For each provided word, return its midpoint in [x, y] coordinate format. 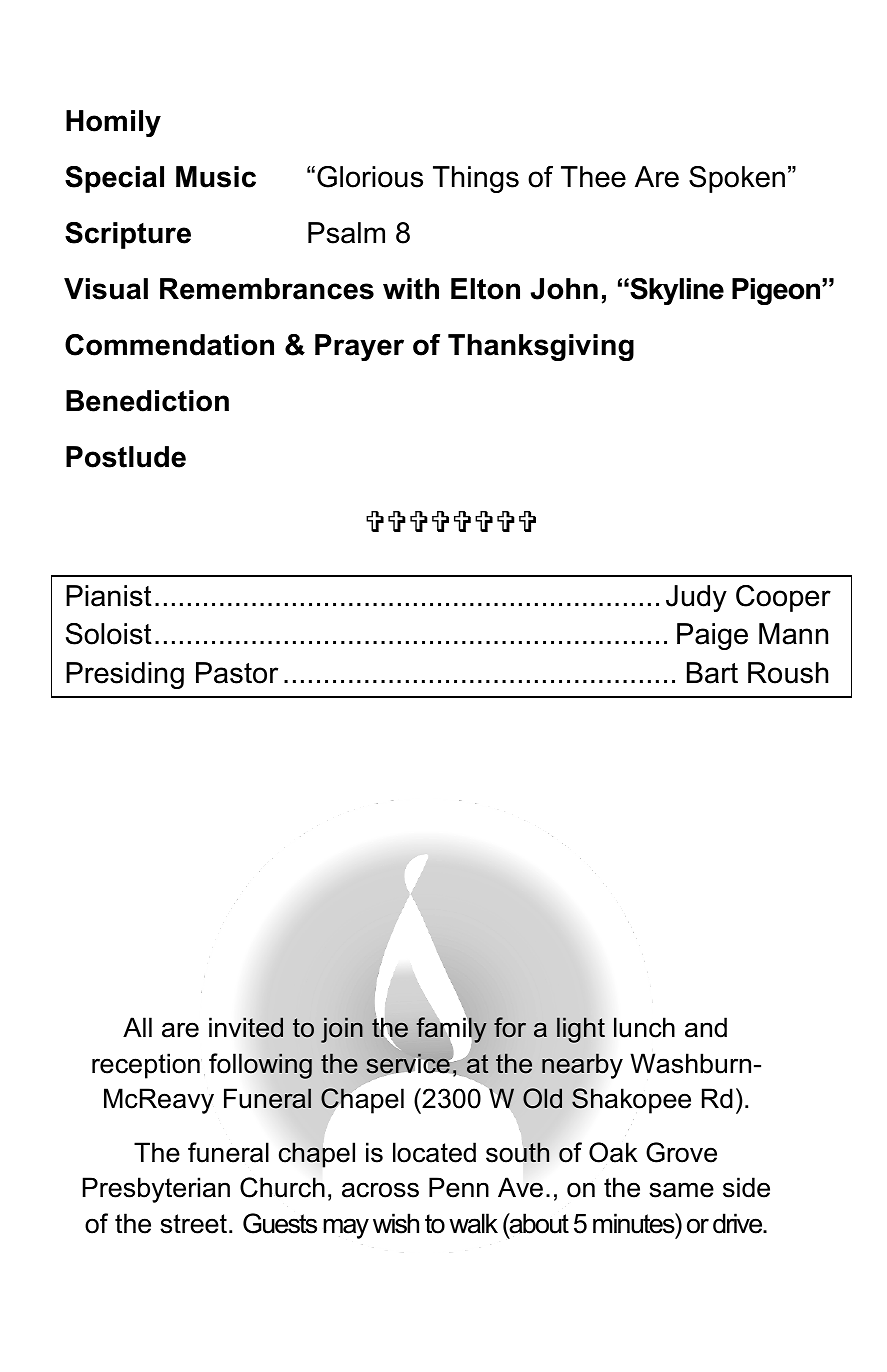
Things [476, 179]
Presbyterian [156, 1190]
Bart [712, 673]
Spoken [737, 179]
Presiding [125, 675]
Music [216, 177]
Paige [712, 636]
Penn [459, 1187]
